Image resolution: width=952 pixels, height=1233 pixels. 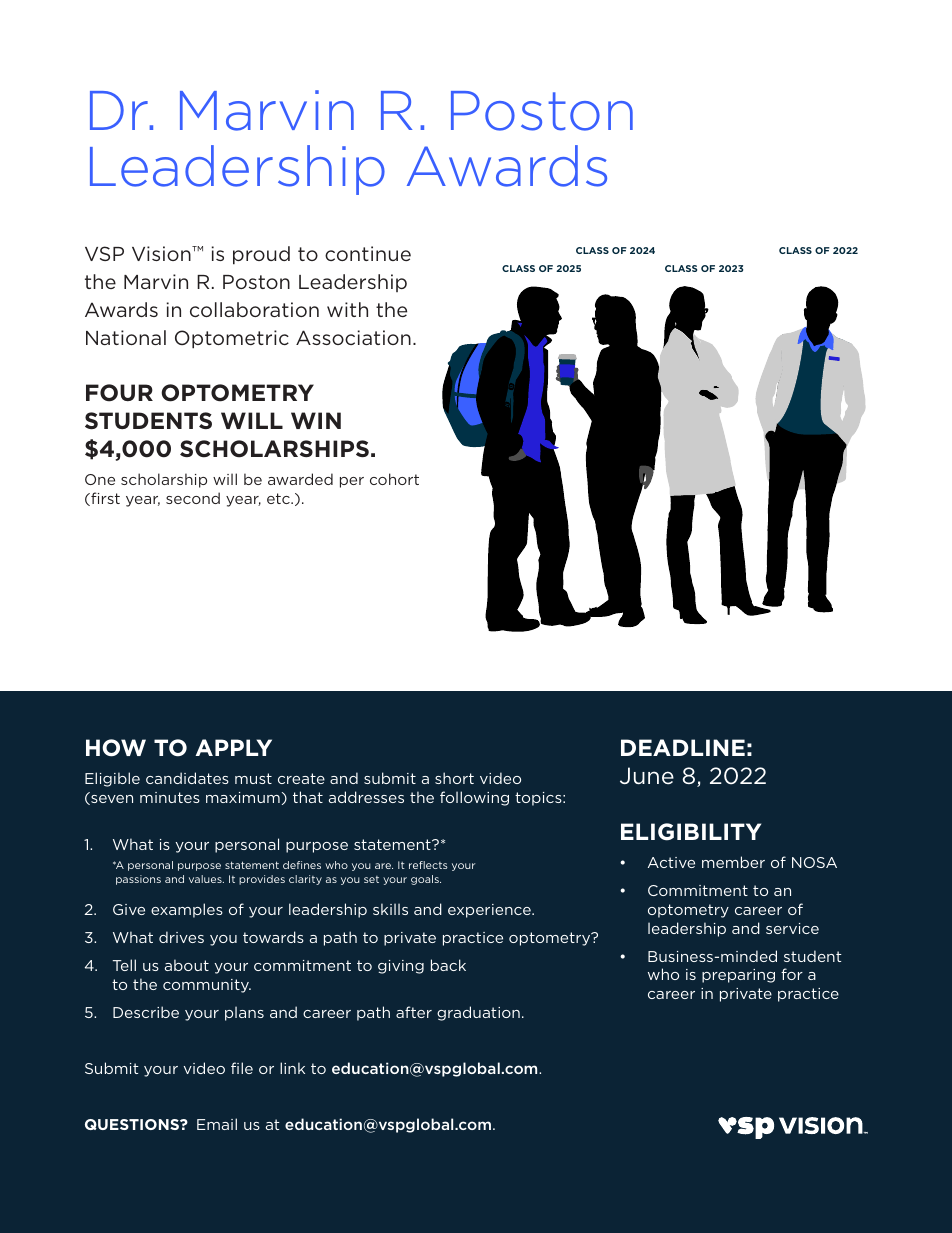 I want to click on with, so click(x=347, y=309).
